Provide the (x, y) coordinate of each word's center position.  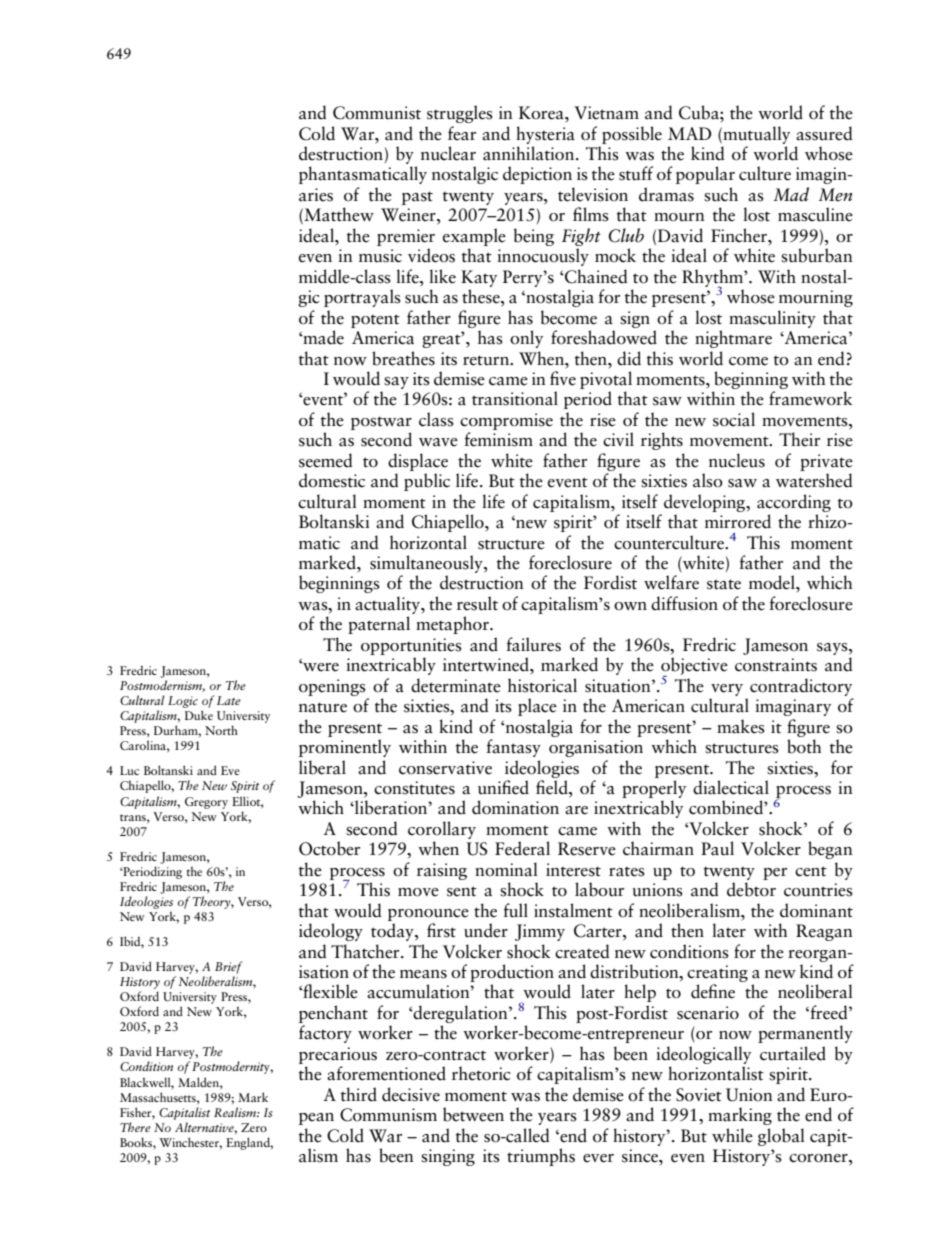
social (734, 419)
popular (705, 175)
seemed (326, 460)
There (135, 1127)
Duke (199, 715)
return (487, 360)
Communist (377, 113)
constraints (776, 665)
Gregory (206, 803)
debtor (751, 889)
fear (462, 133)
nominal (506, 869)
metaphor (453, 625)
